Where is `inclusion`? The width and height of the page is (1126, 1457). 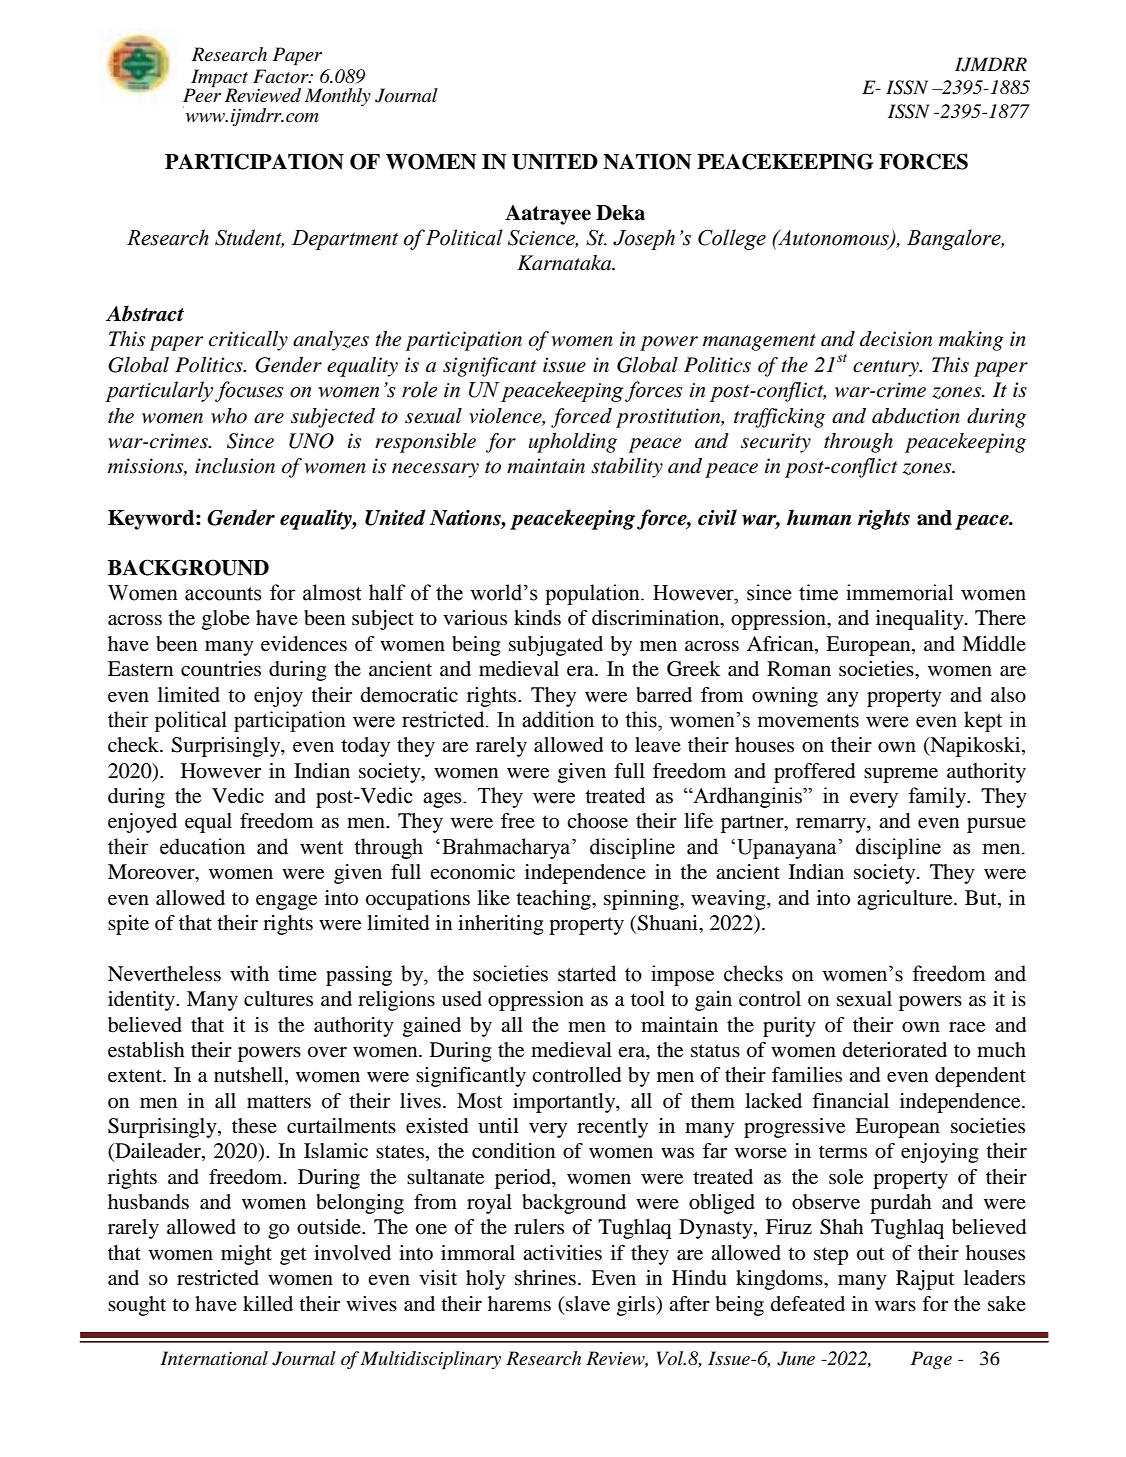
inclusion is located at coordinates (235, 466).
